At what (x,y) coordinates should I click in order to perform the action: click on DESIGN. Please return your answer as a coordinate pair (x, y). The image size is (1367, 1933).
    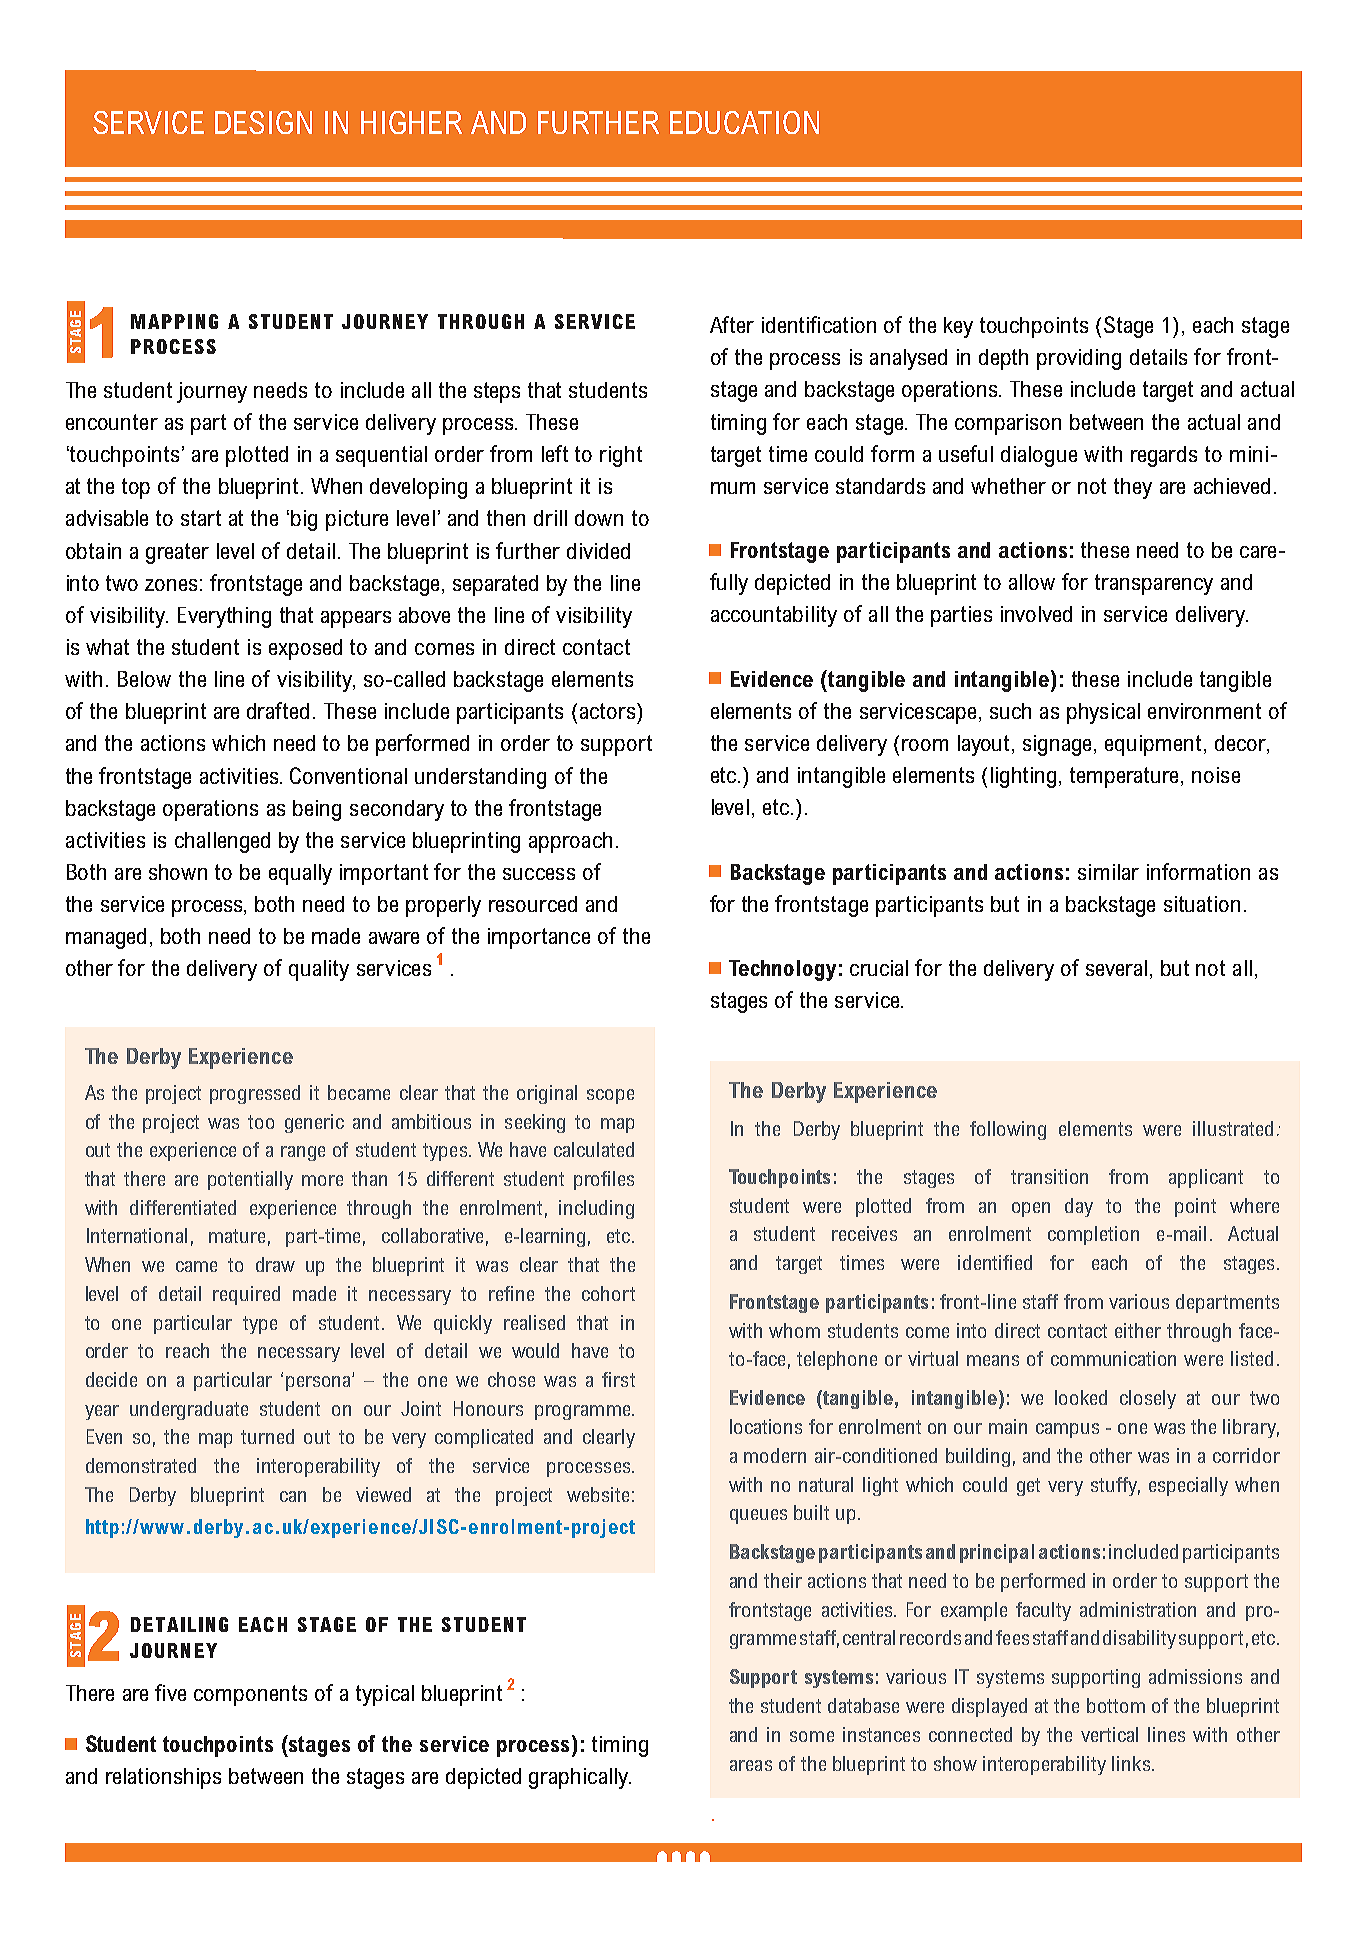
    Looking at the image, I should click on (263, 122).
